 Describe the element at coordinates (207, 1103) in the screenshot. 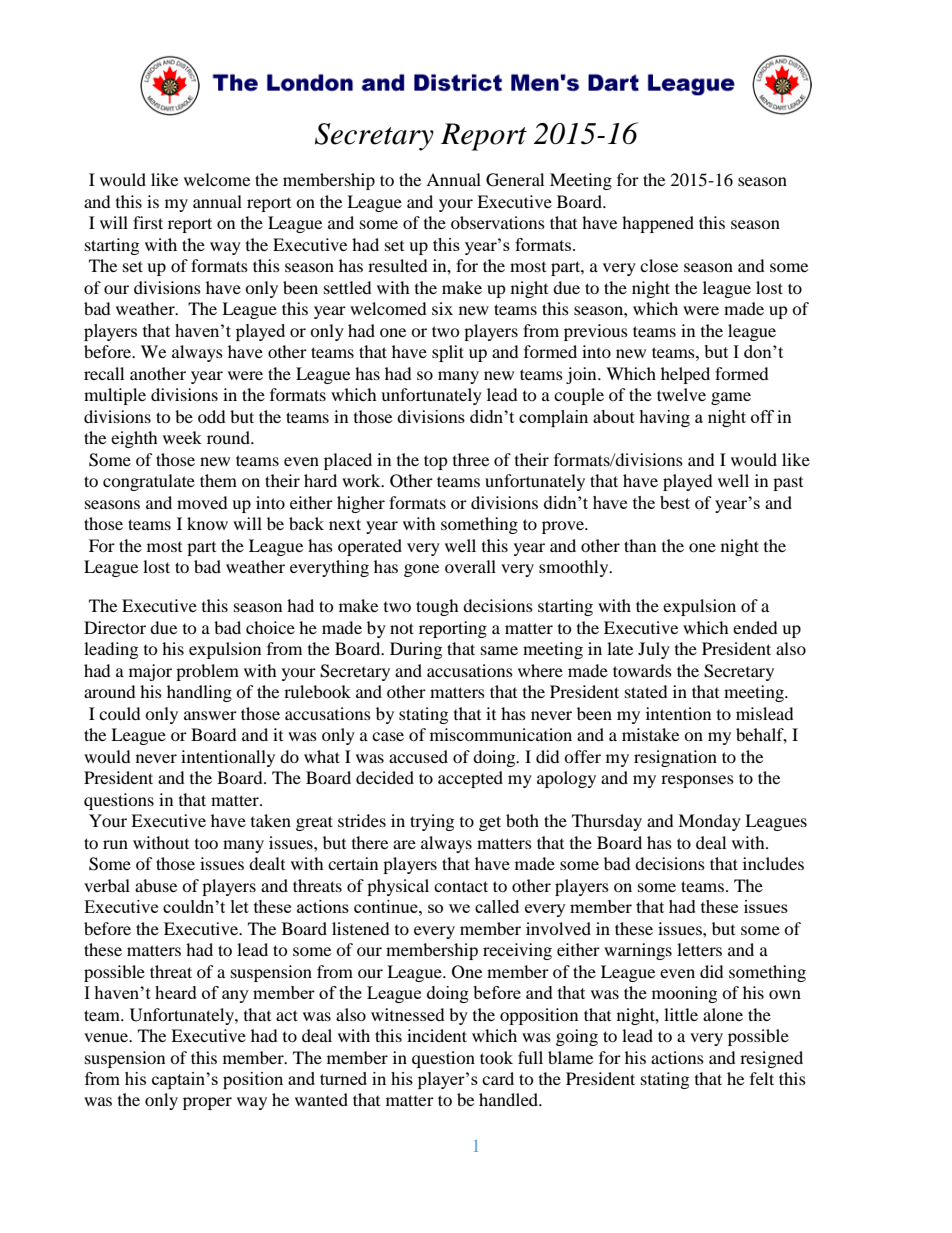

I see `proper` at that location.
